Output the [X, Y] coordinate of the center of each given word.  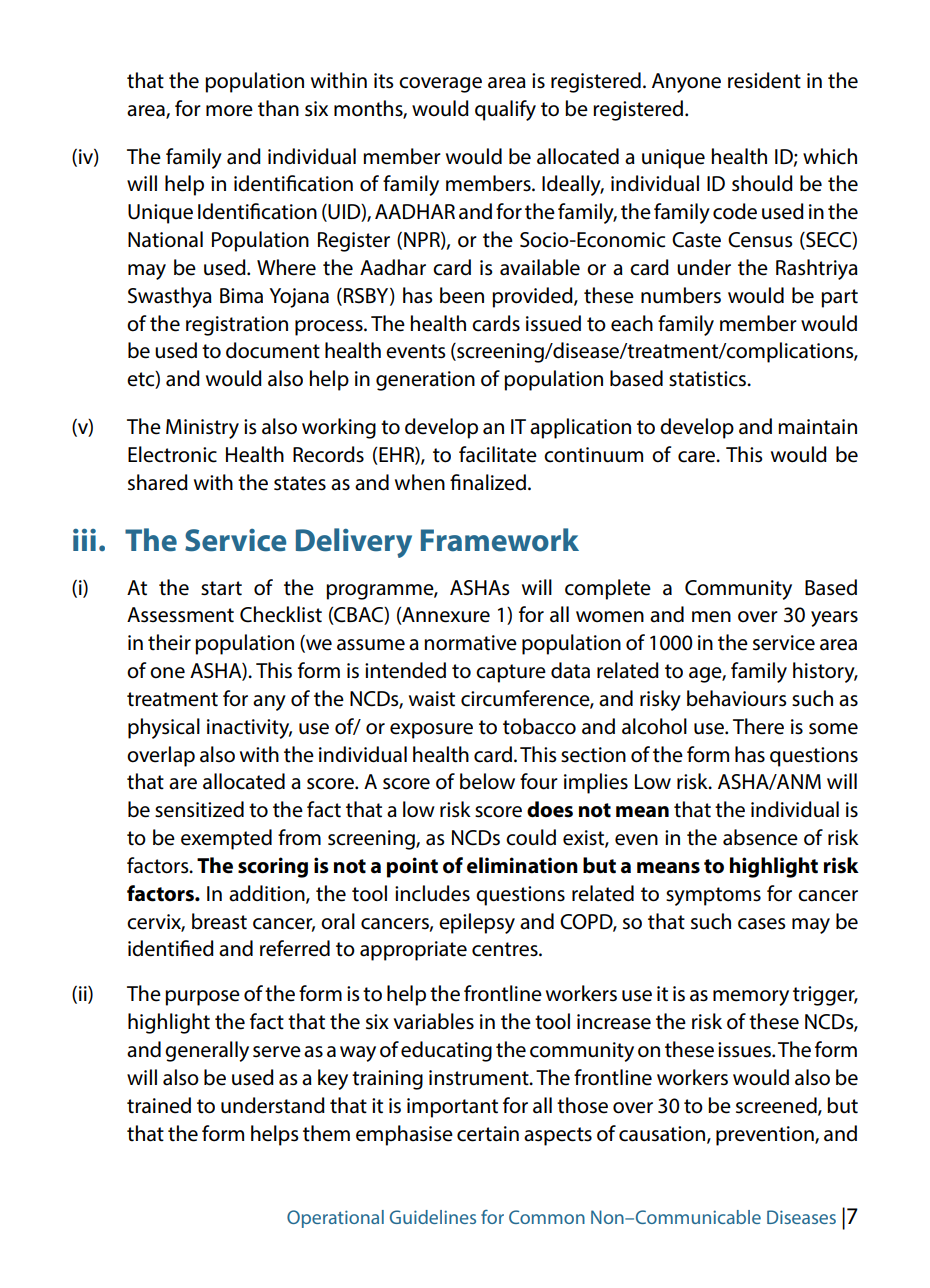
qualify [505, 110]
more [229, 111]
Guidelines [433, 1217]
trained [159, 1105]
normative [470, 643]
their [169, 642]
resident [764, 80]
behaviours [736, 698]
